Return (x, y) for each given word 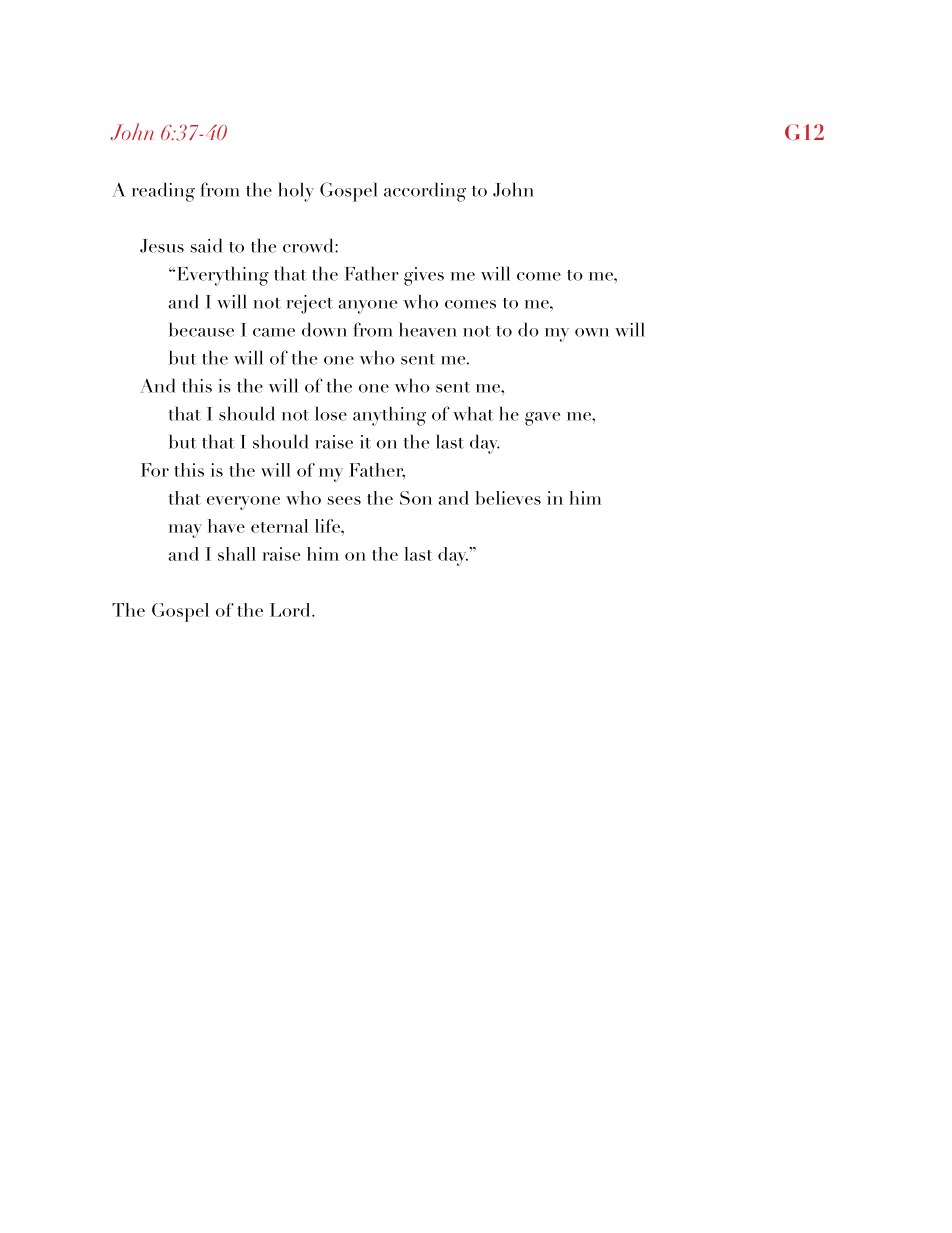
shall (237, 554)
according (425, 192)
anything (389, 416)
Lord (291, 610)
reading (163, 192)
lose (331, 413)
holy (296, 192)
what (473, 413)
